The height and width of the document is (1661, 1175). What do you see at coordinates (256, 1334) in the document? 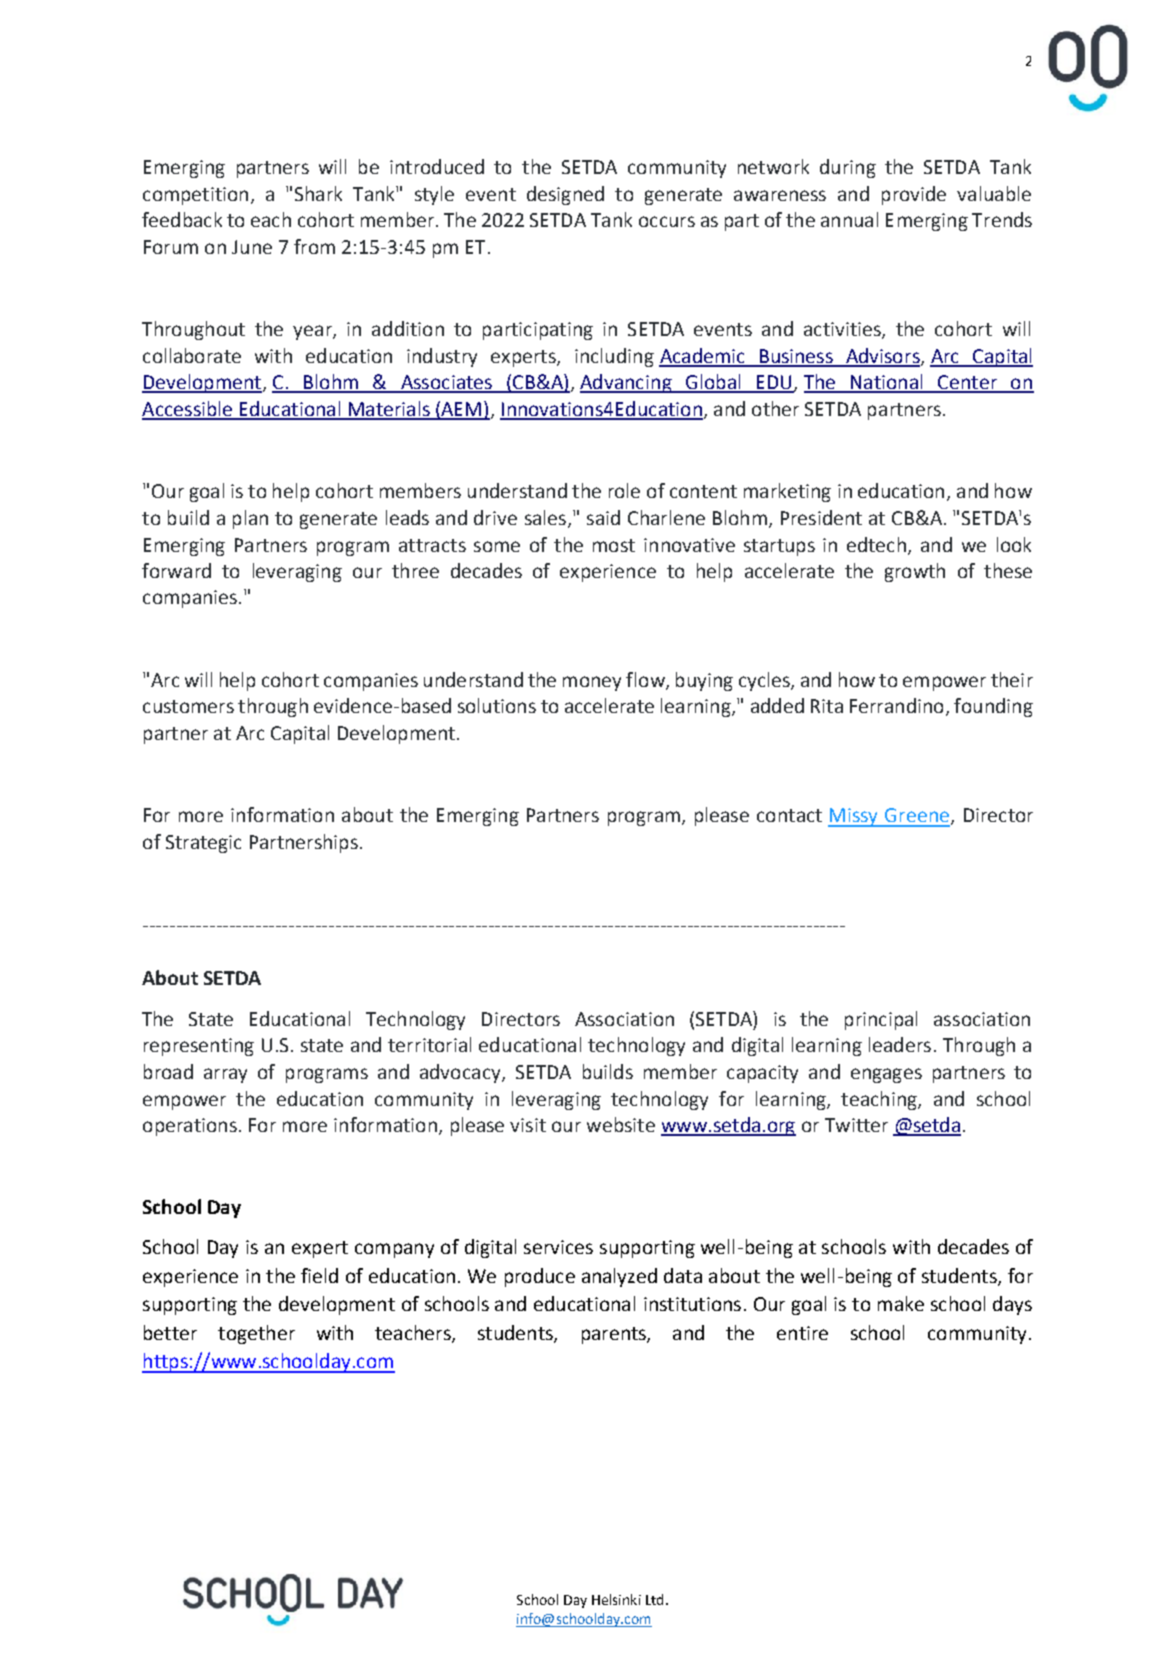
I see `together` at bounding box center [256, 1334].
